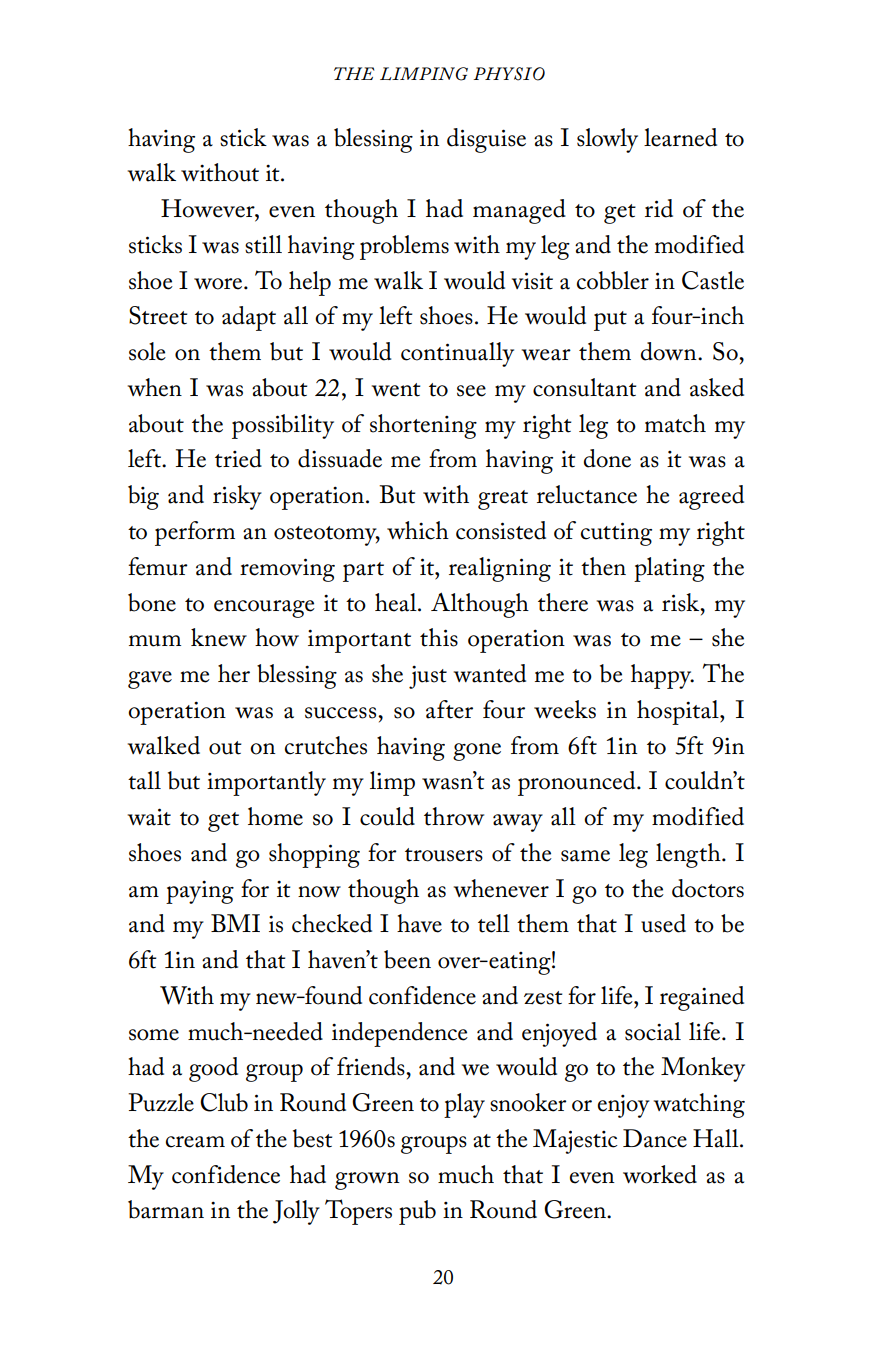 This screenshot has width=896, height=1363. What do you see at coordinates (689, 855) in the screenshot?
I see `length` at bounding box center [689, 855].
